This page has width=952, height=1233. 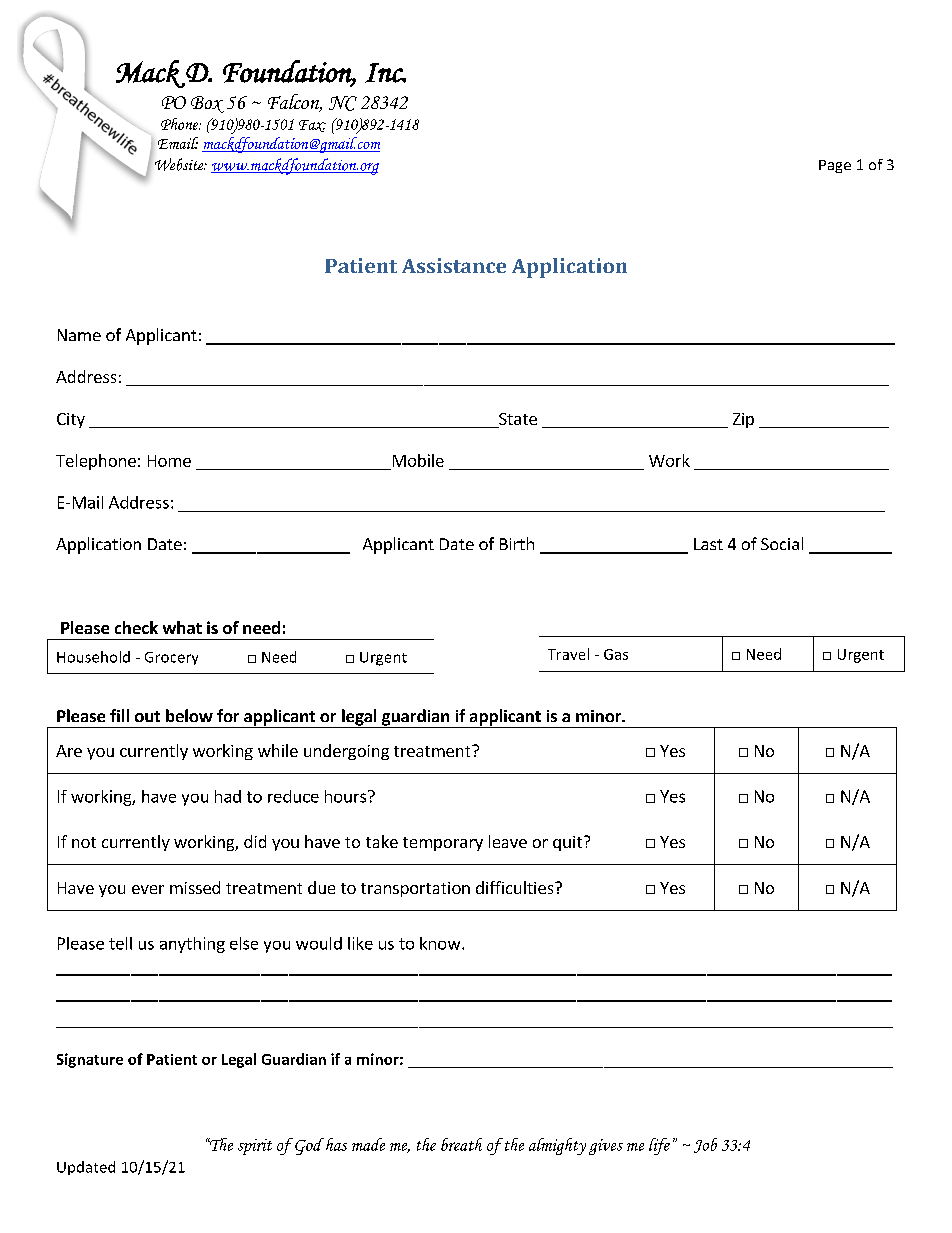 I want to click on Zip, so click(x=743, y=420).
